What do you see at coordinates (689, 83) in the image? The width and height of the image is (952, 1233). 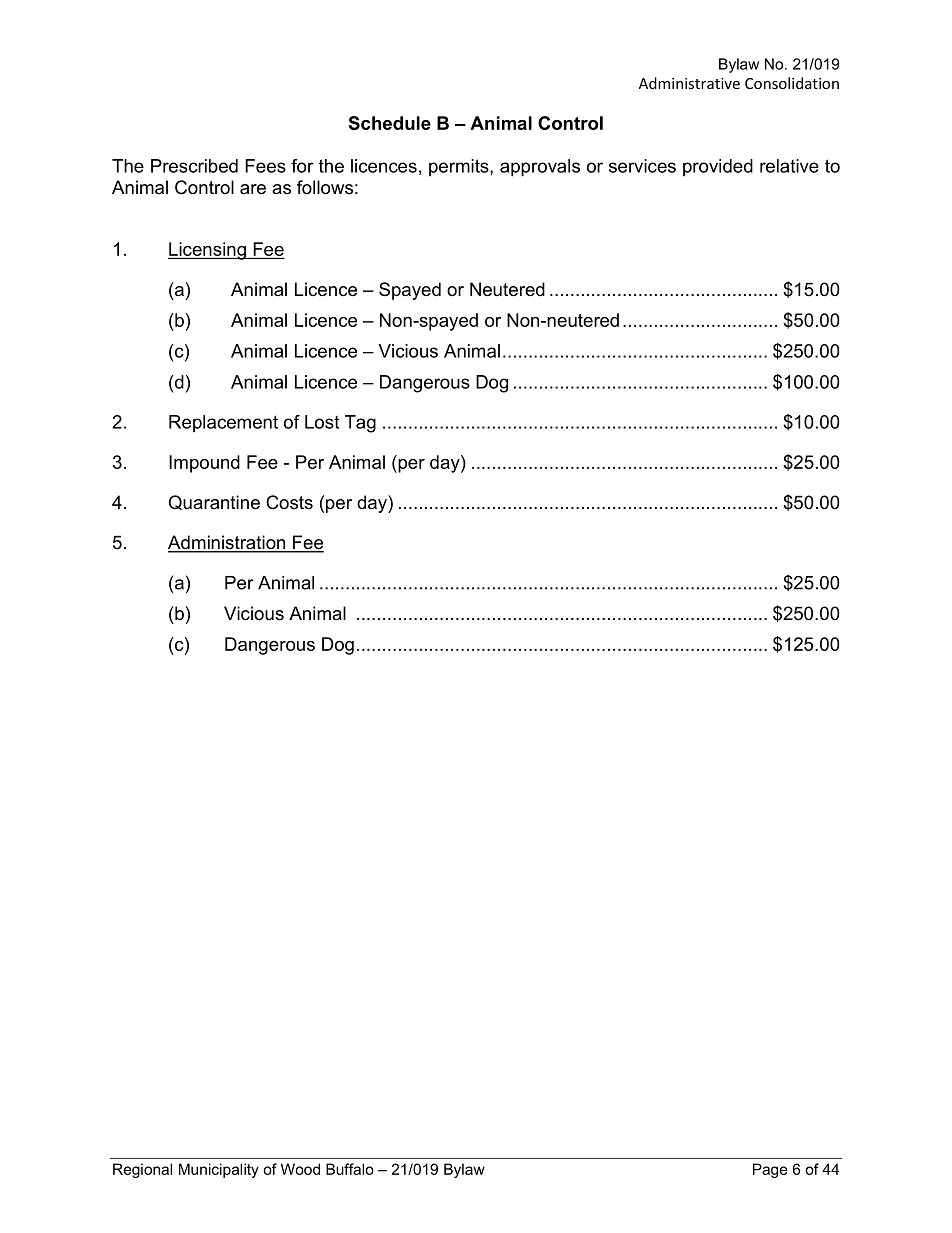 I see `Administrative` at bounding box center [689, 83].
